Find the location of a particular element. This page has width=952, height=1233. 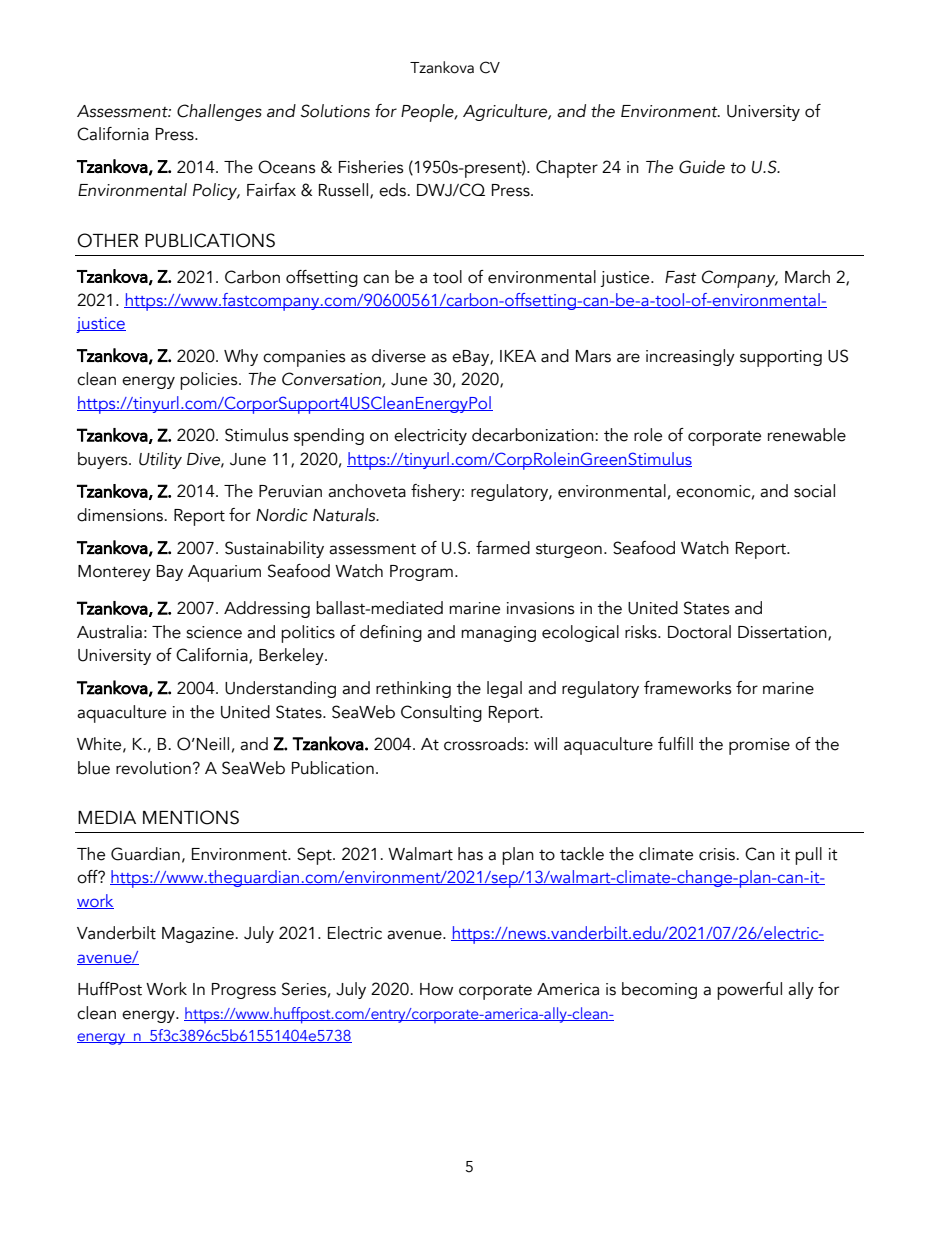

crisis is located at coordinates (718, 854).
